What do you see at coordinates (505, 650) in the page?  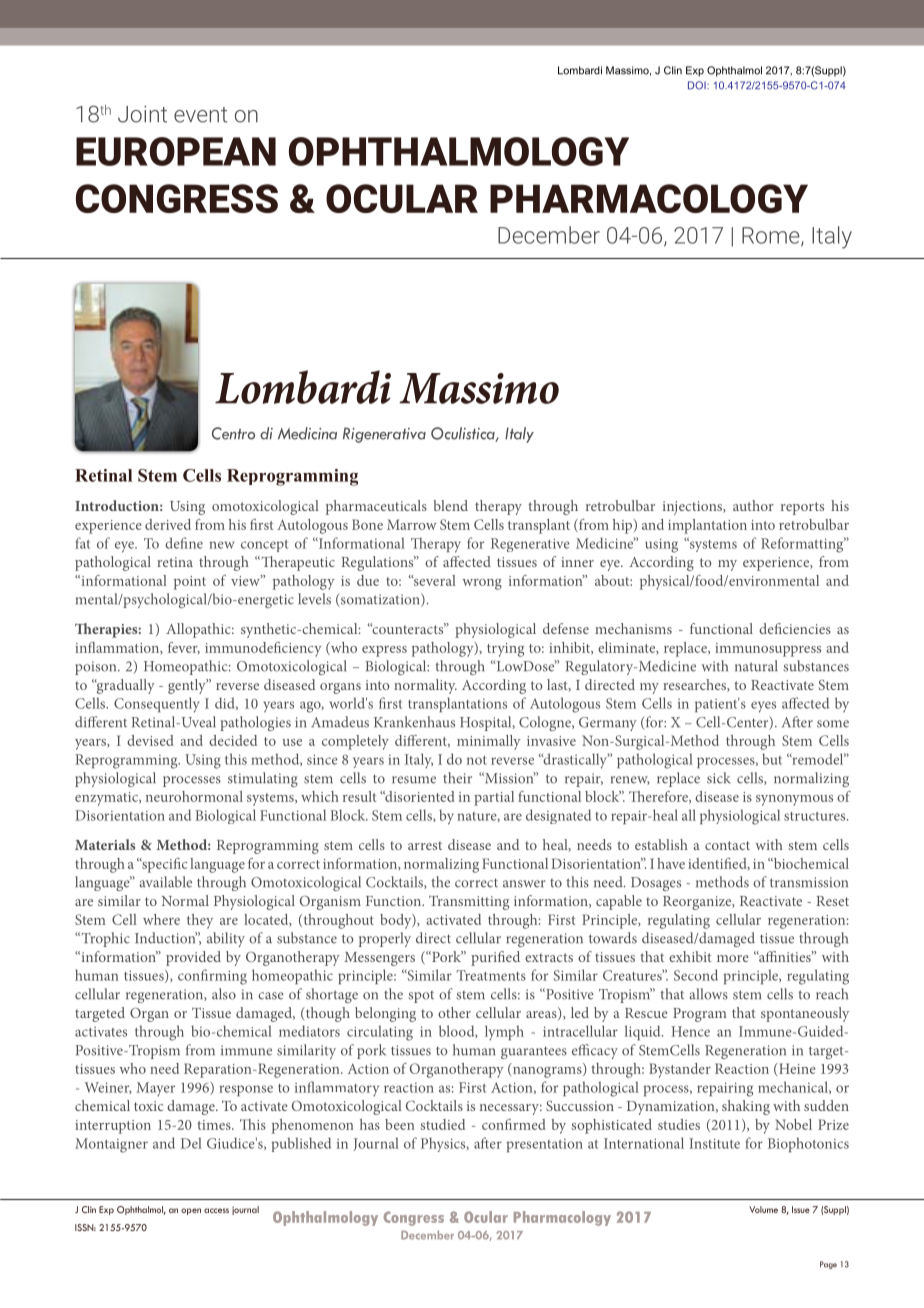 I see `trying` at bounding box center [505, 650].
